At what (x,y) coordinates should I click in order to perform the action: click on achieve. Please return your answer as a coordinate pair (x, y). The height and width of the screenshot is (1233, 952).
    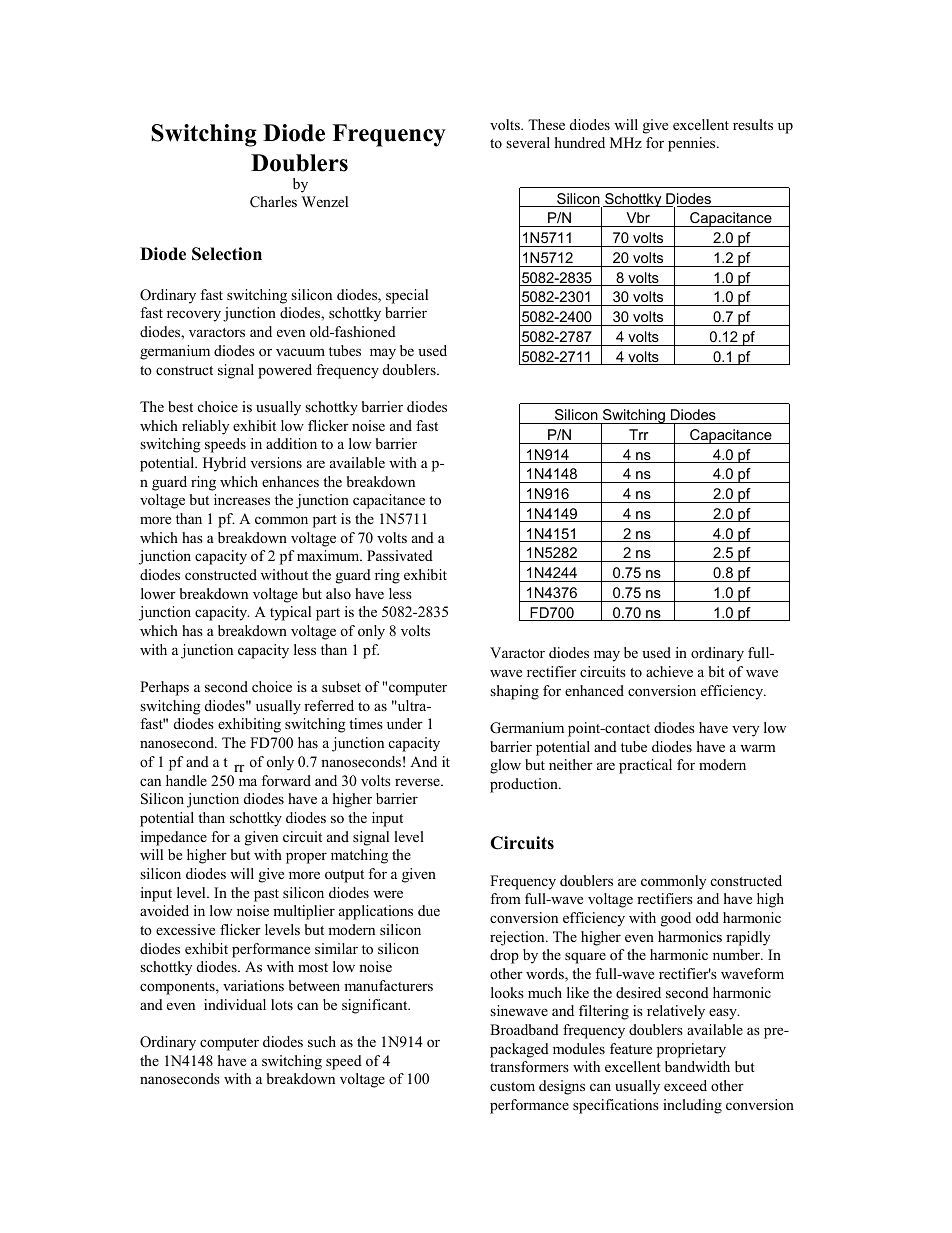
    Looking at the image, I should click on (669, 671).
